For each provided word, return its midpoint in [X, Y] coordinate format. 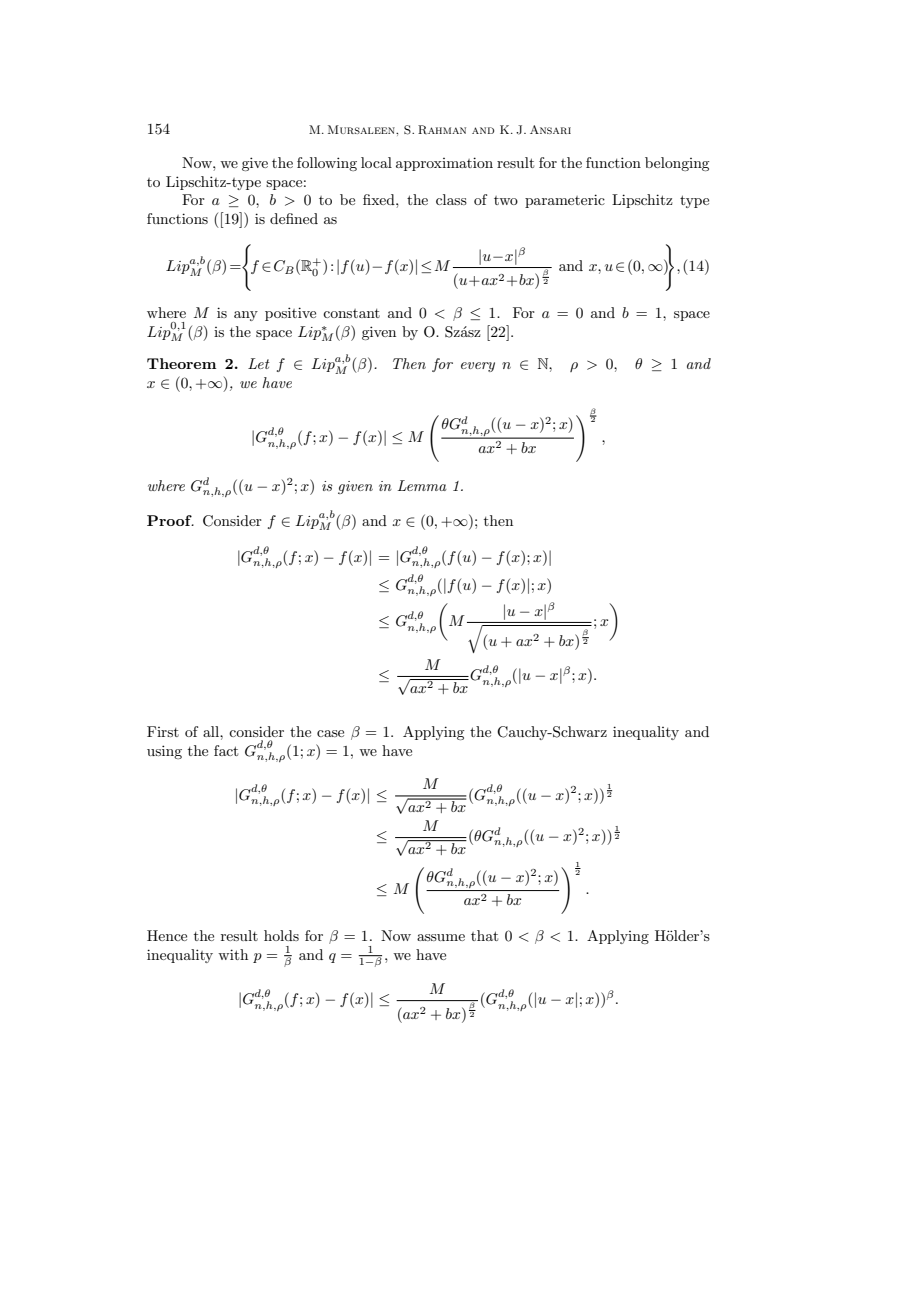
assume [441, 937]
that [484, 935]
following [327, 164]
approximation [444, 164]
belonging [677, 164]
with [233, 954]
